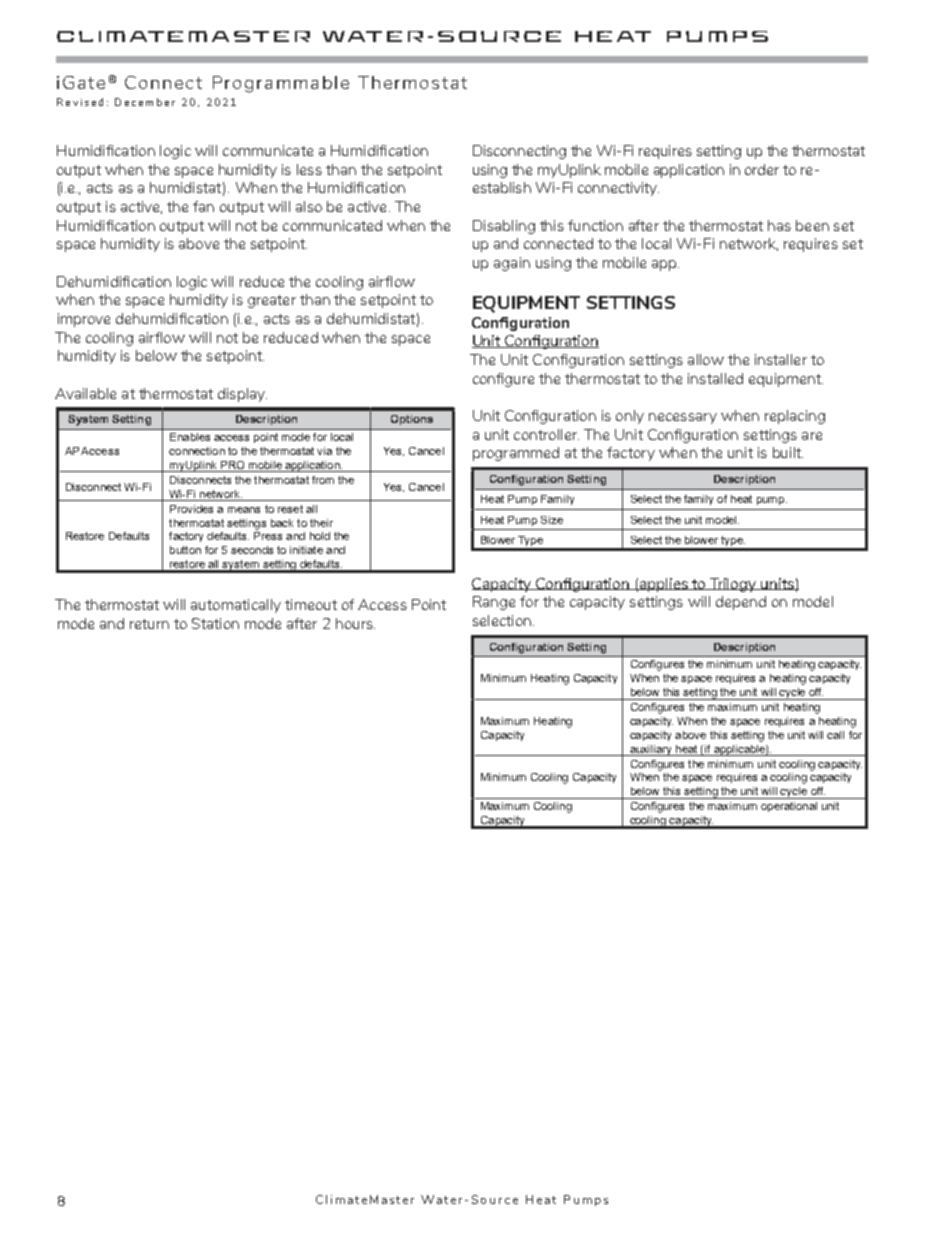 The width and height of the image is (952, 1233). I want to click on auxiliary, so click(651, 750).
